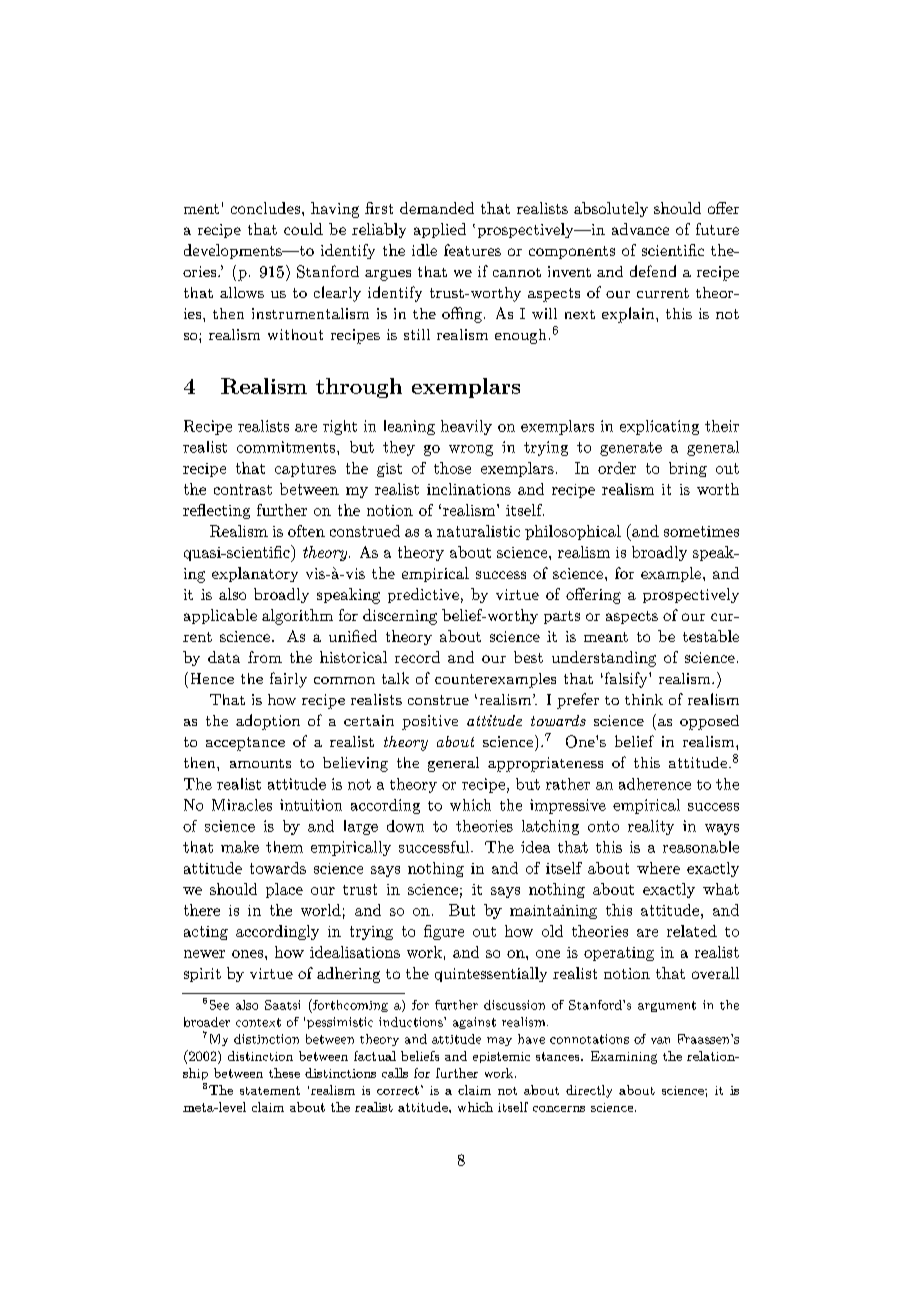 The height and width of the image is (1308, 924). I want to click on Examining, so click(624, 1057).
